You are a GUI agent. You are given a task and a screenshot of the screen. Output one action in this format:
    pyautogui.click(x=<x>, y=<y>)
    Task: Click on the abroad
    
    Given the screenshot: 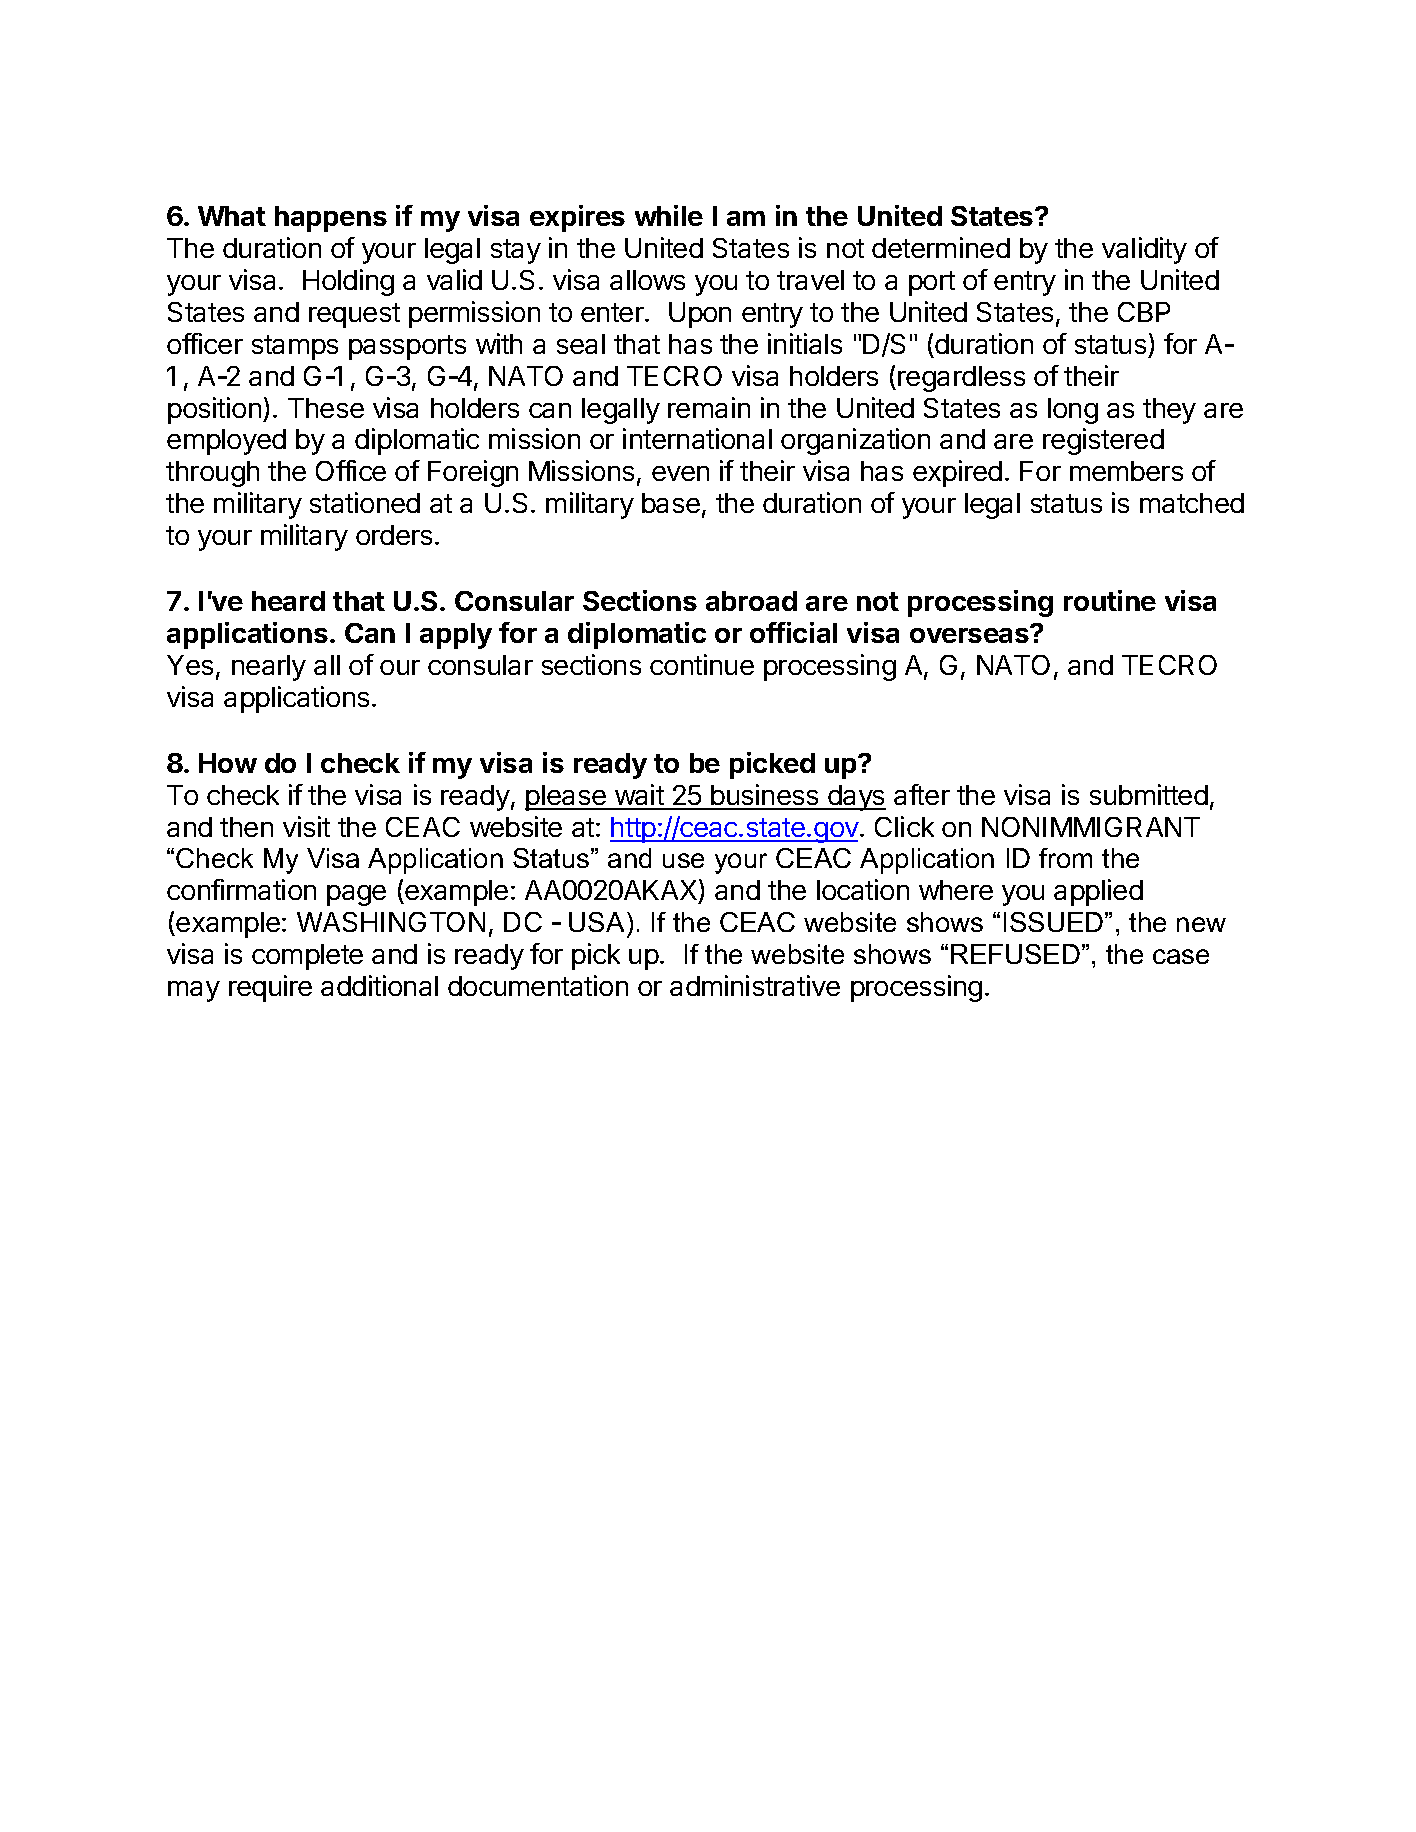 What is the action you would take?
    pyautogui.click(x=751, y=601)
